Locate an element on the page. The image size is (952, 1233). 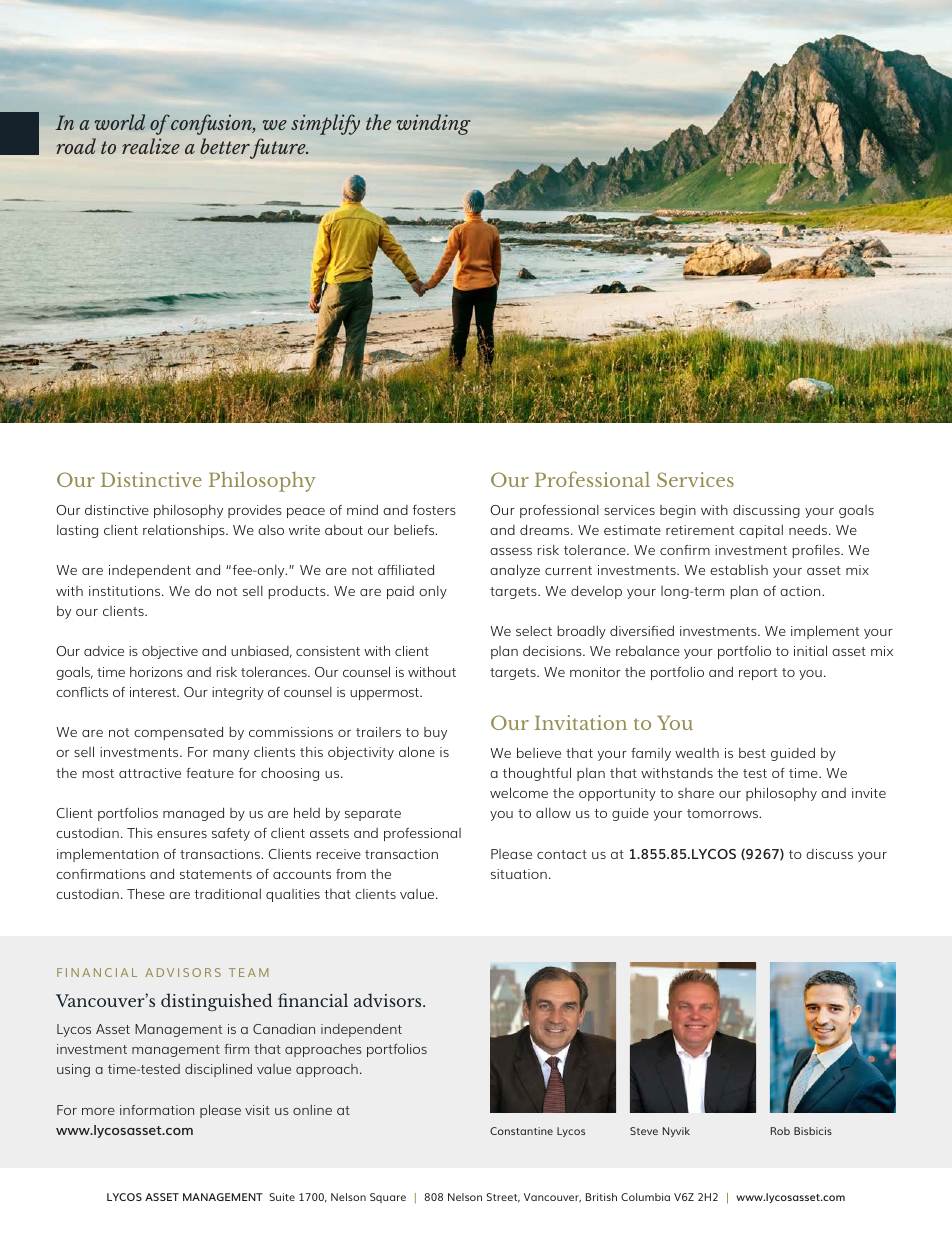
information is located at coordinates (157, 1110).
